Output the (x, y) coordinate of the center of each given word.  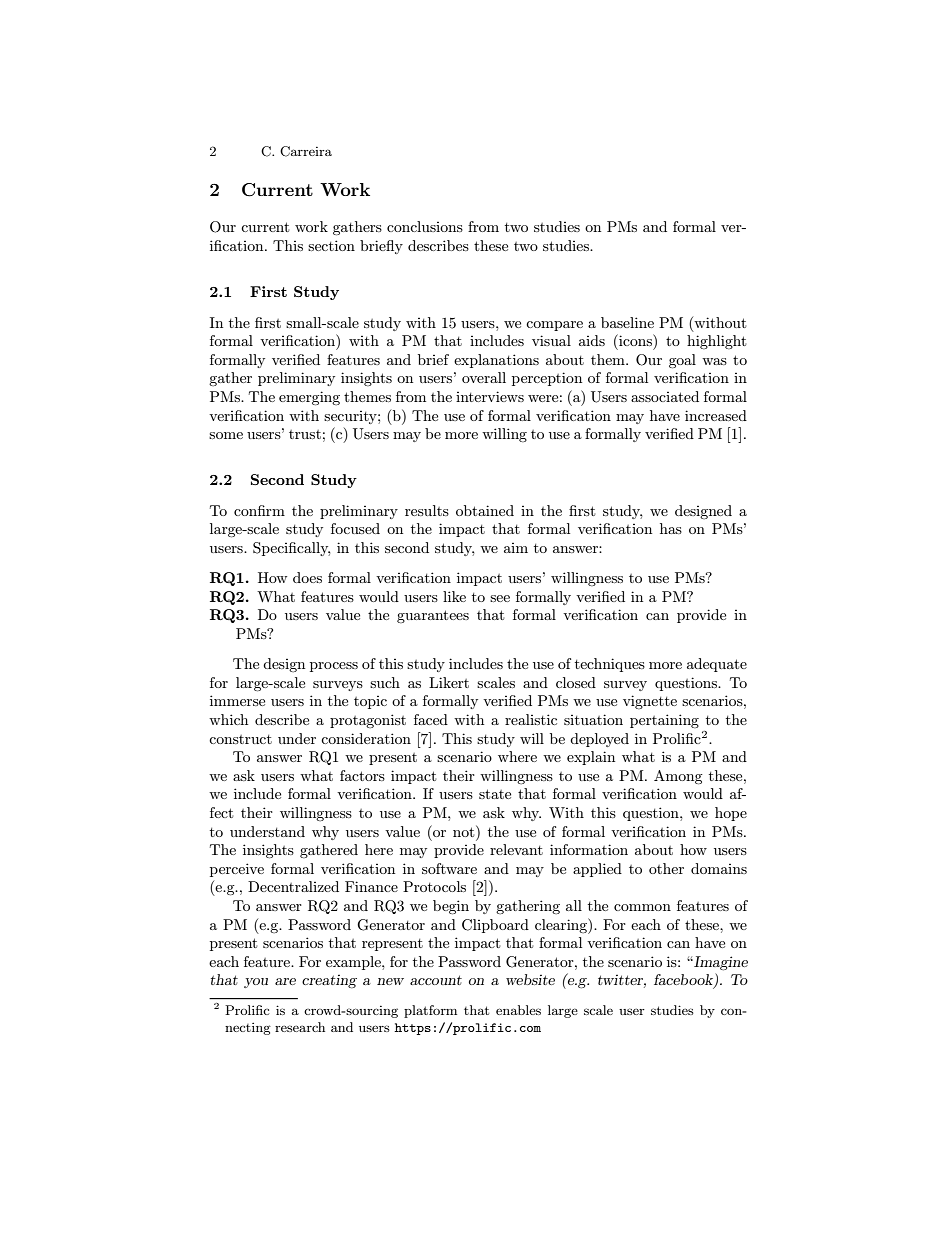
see (500, 598)
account (436, 980)
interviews (490, 396)
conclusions (425, 226)
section (331, 245)
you (256, 983)
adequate (717, 665)
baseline (627, 322)
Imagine (720, 963)
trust (305, 434)
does (307, 577)
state (495, 794)
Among (678, 777)
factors (362, 775)
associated (665, 396)
